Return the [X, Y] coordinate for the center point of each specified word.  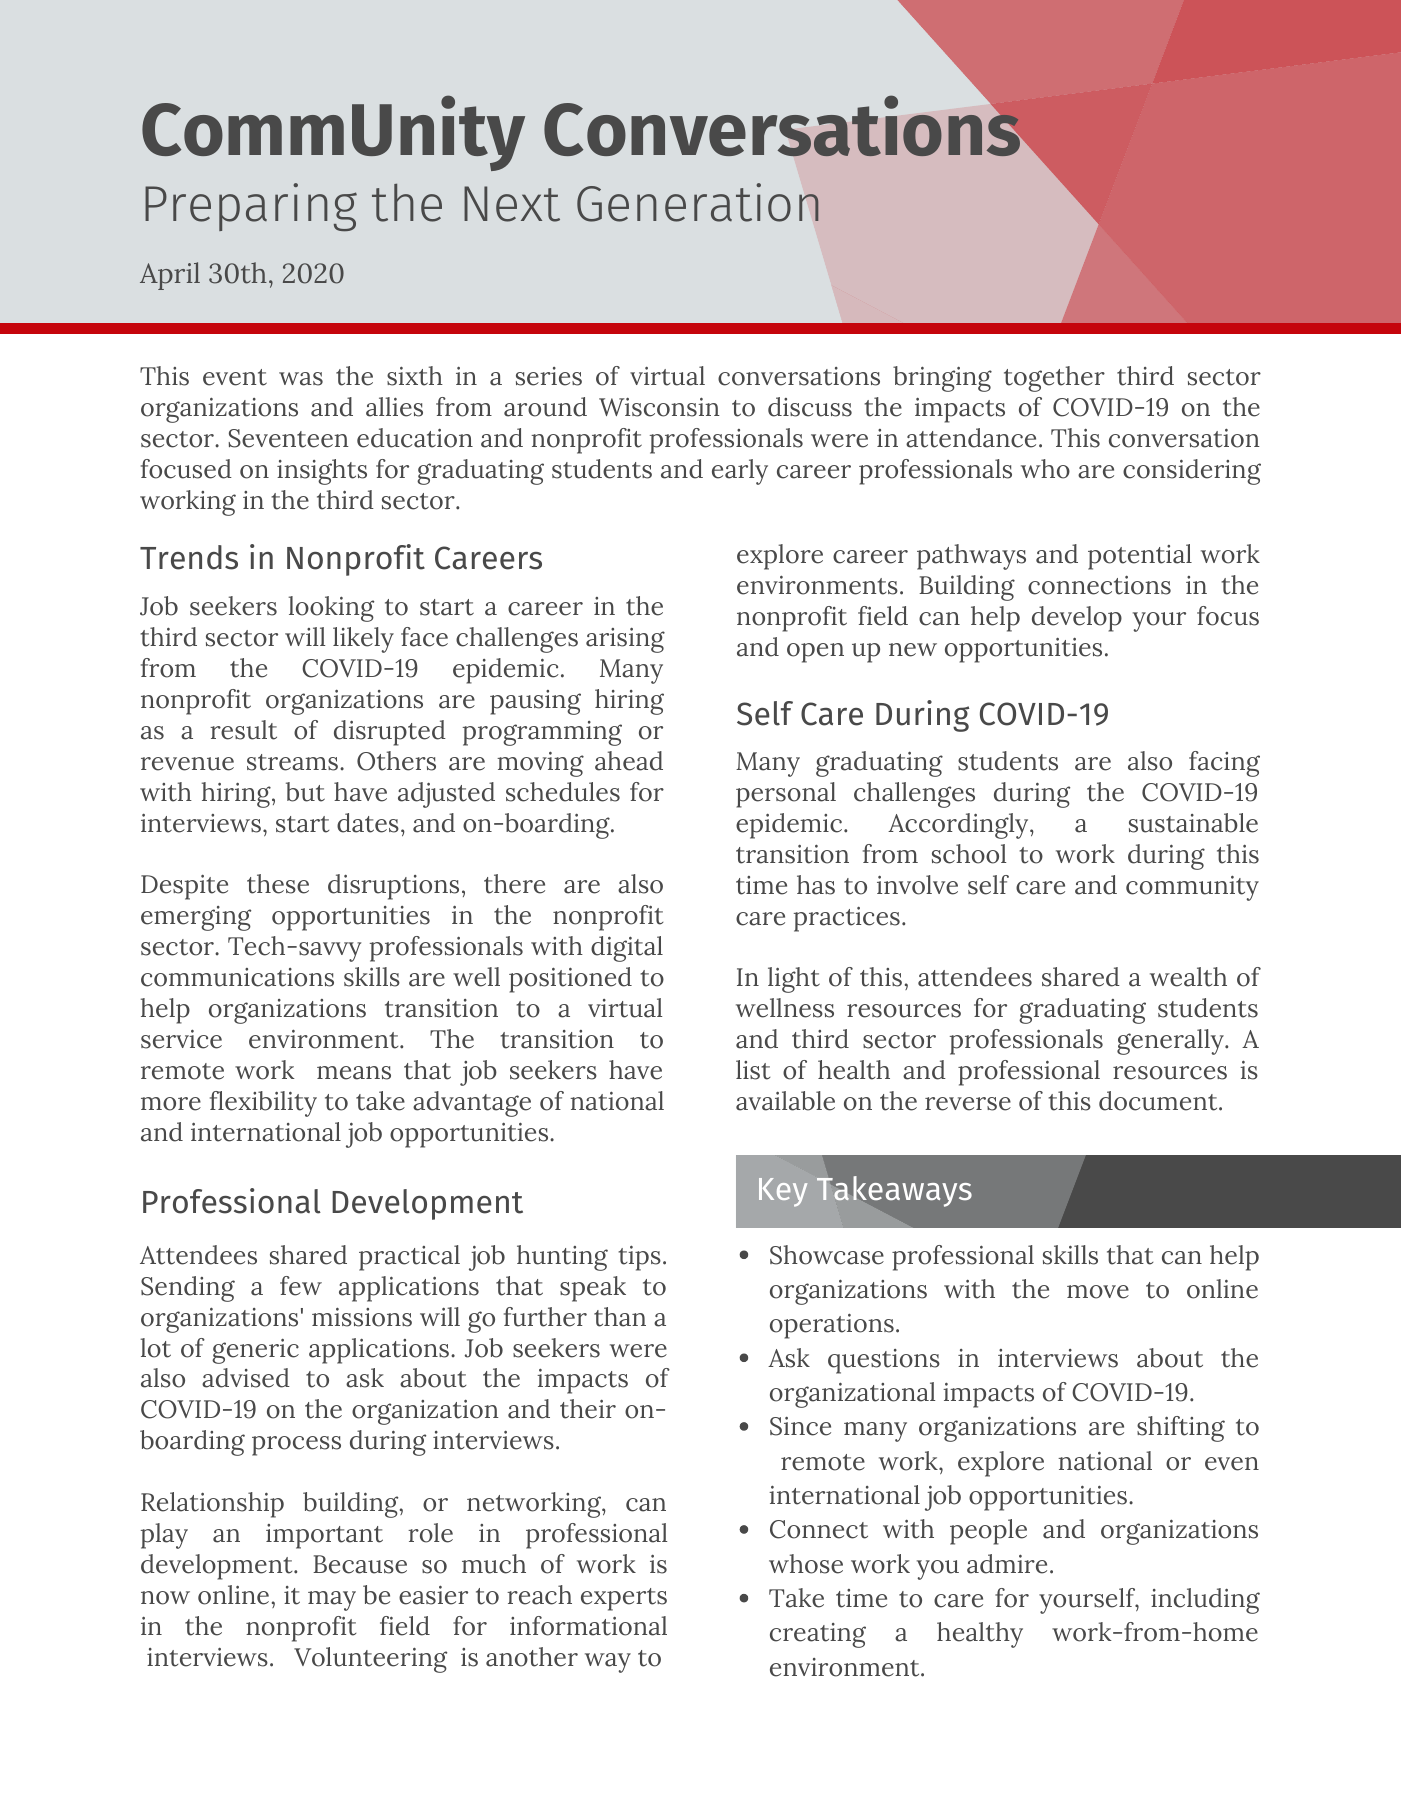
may [332, 1601]
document [1159, 1101]
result [243, 730]
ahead [629, 761]
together [1054, 379]
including [1205, 1601]
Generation [698, 202]
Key [783, 1192]
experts [624, 1599]
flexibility [263, 1104]
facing [1224, 764]
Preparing [251, 207]
